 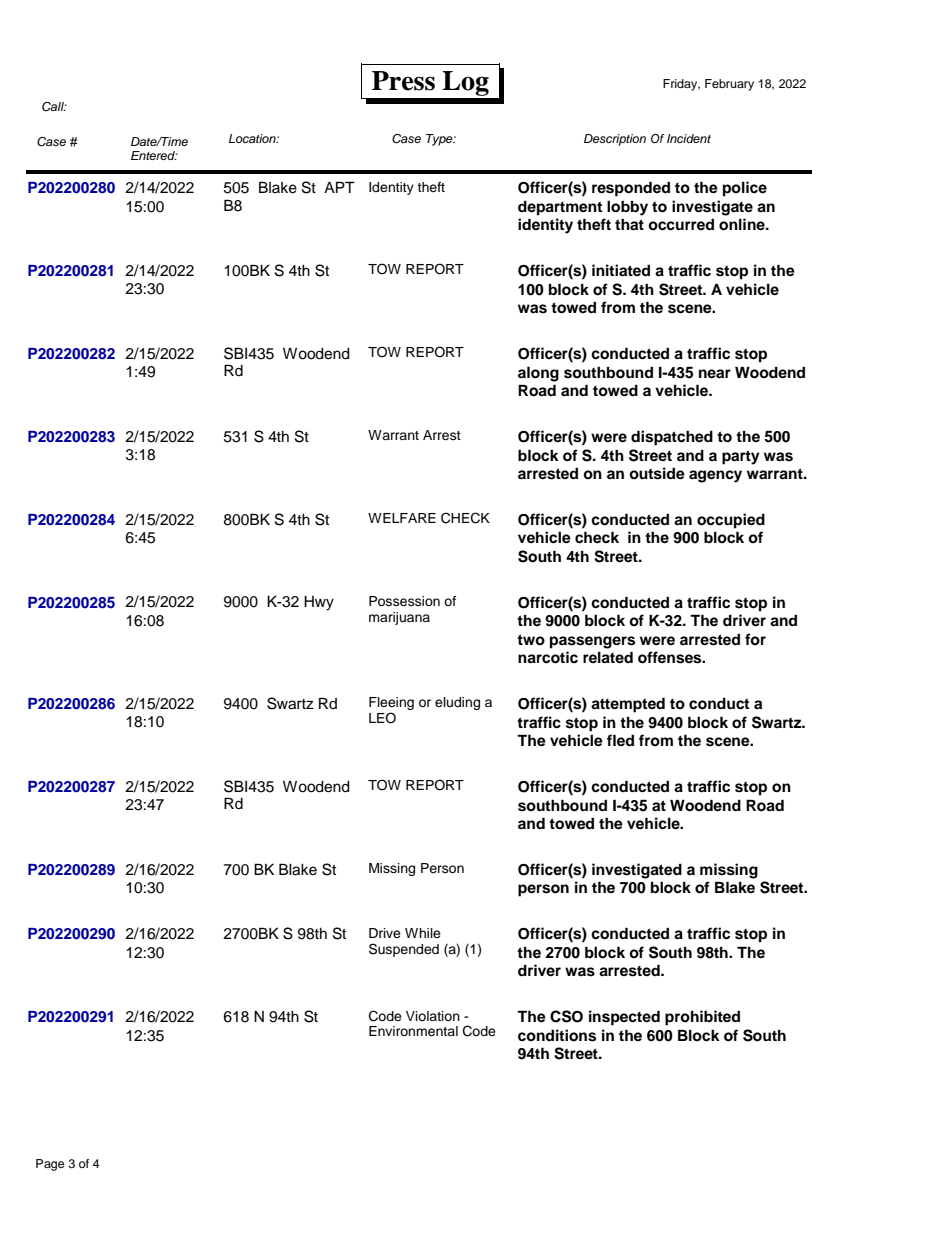 I want to click on Page, so click(x=50, y=1165).
